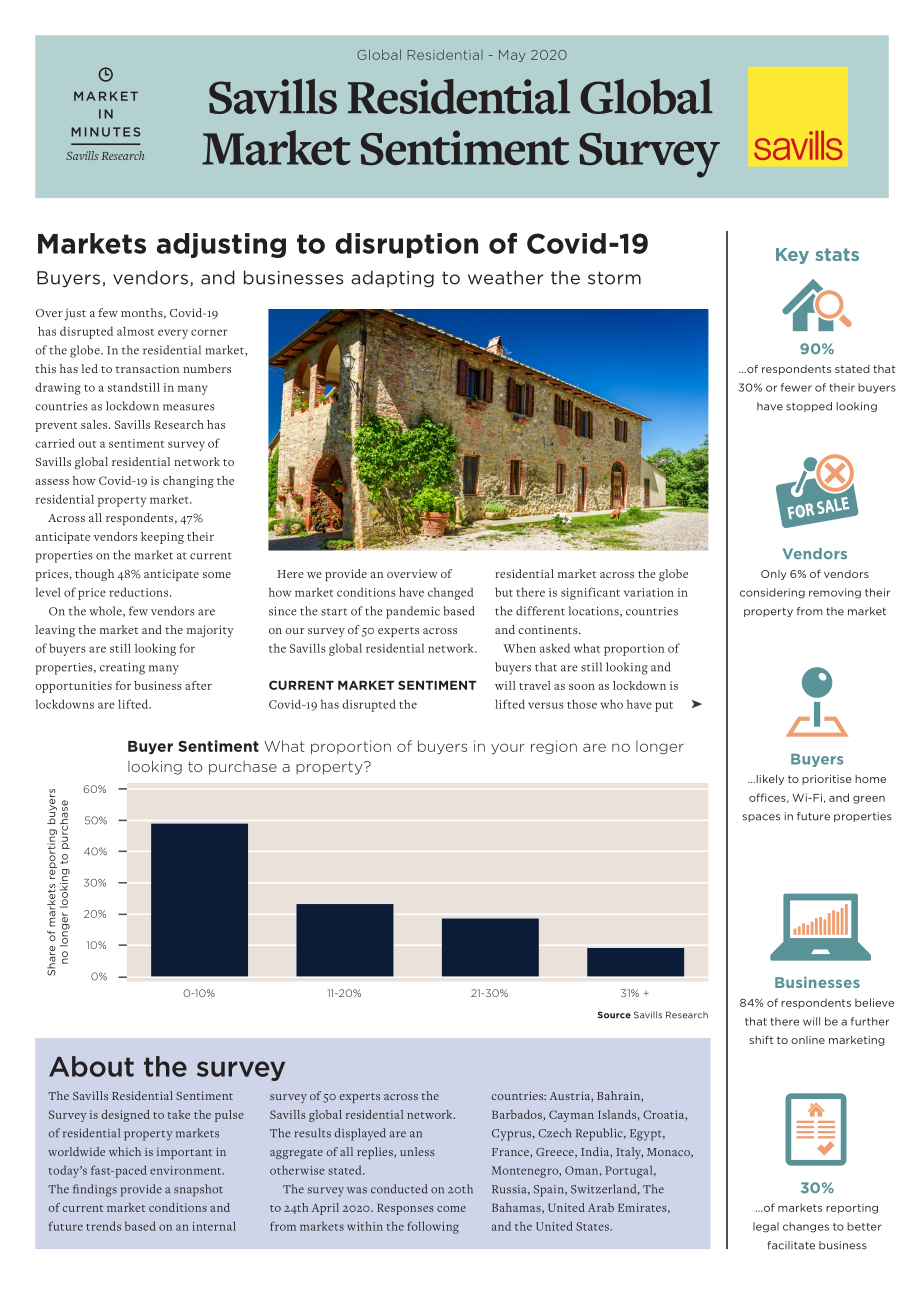 Image resolution: width=924 pixels, height=1308 pixels. What do you see at coordinates (122, 669) in the screenshot?
I see `creating` at bounding box center [122, 669].
